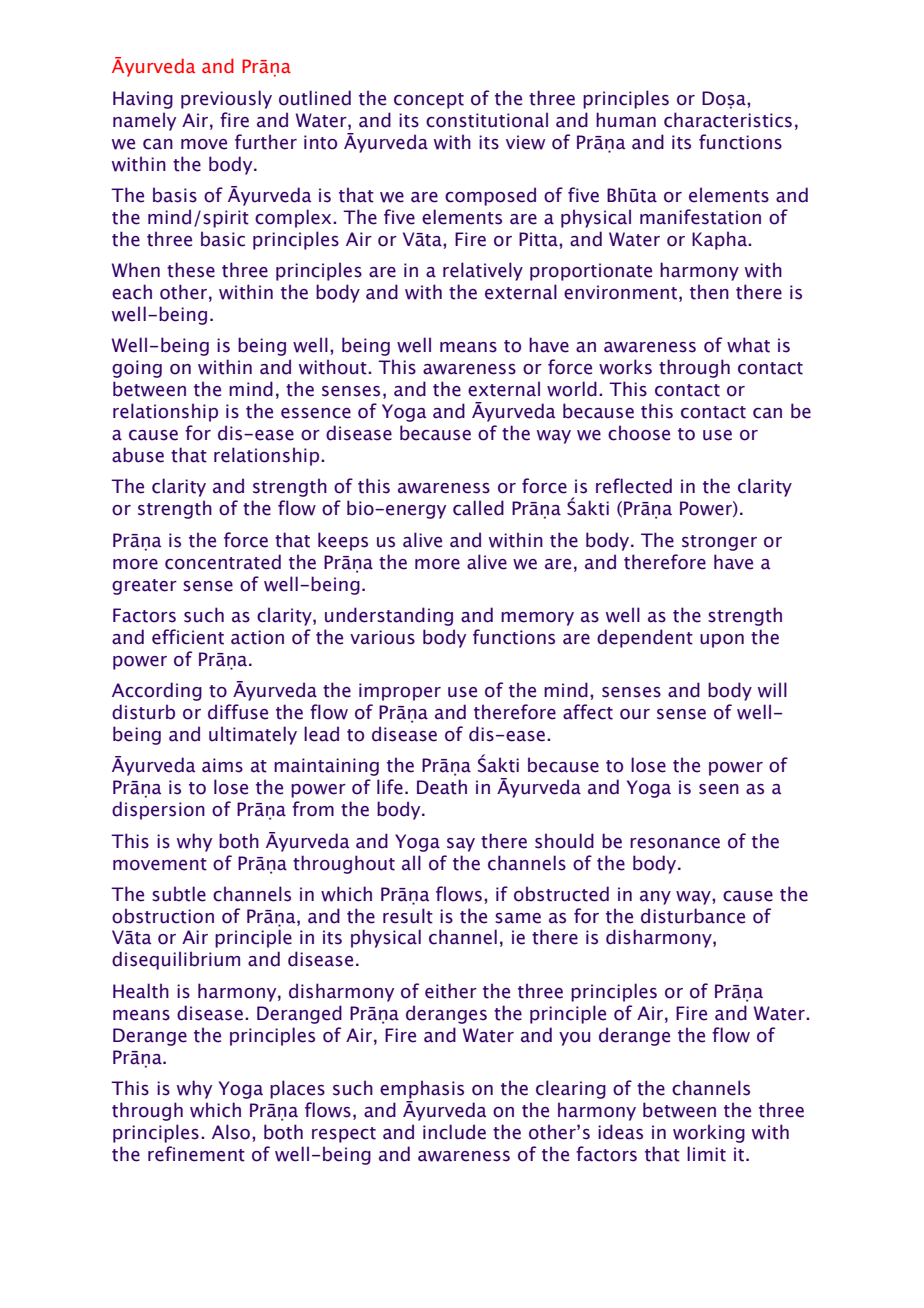 This screenshot has height=1308, width=924. What do you see at coordinates (728, 120) in the screenshot?
I see `characteristics` at bounding box center [728, 120].
